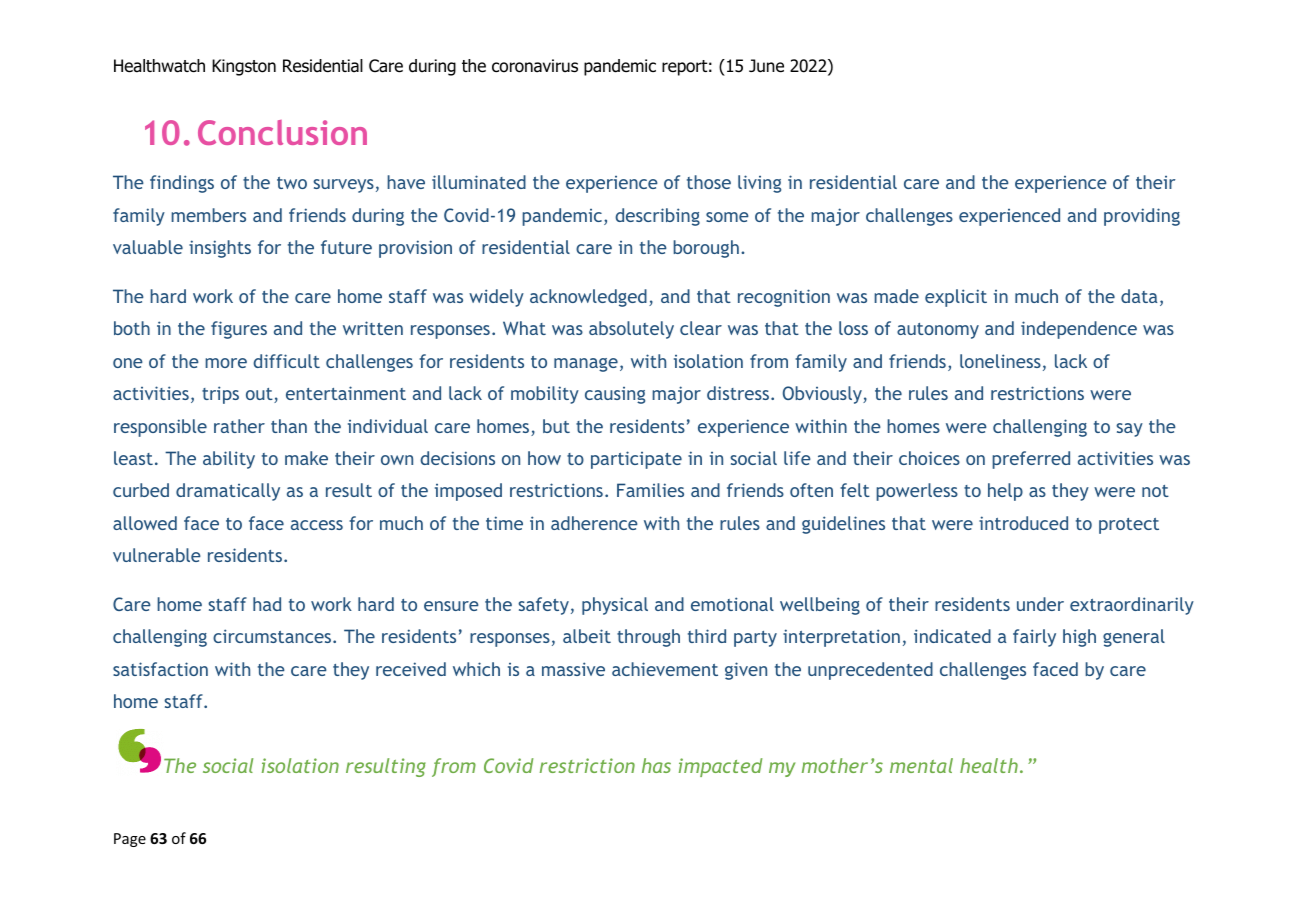 The height and width of the screenshot is (924, 1308). What do you see at coordinates (766, 66) in the screenshot?
I see `June` at bounding box center [766, 66].
